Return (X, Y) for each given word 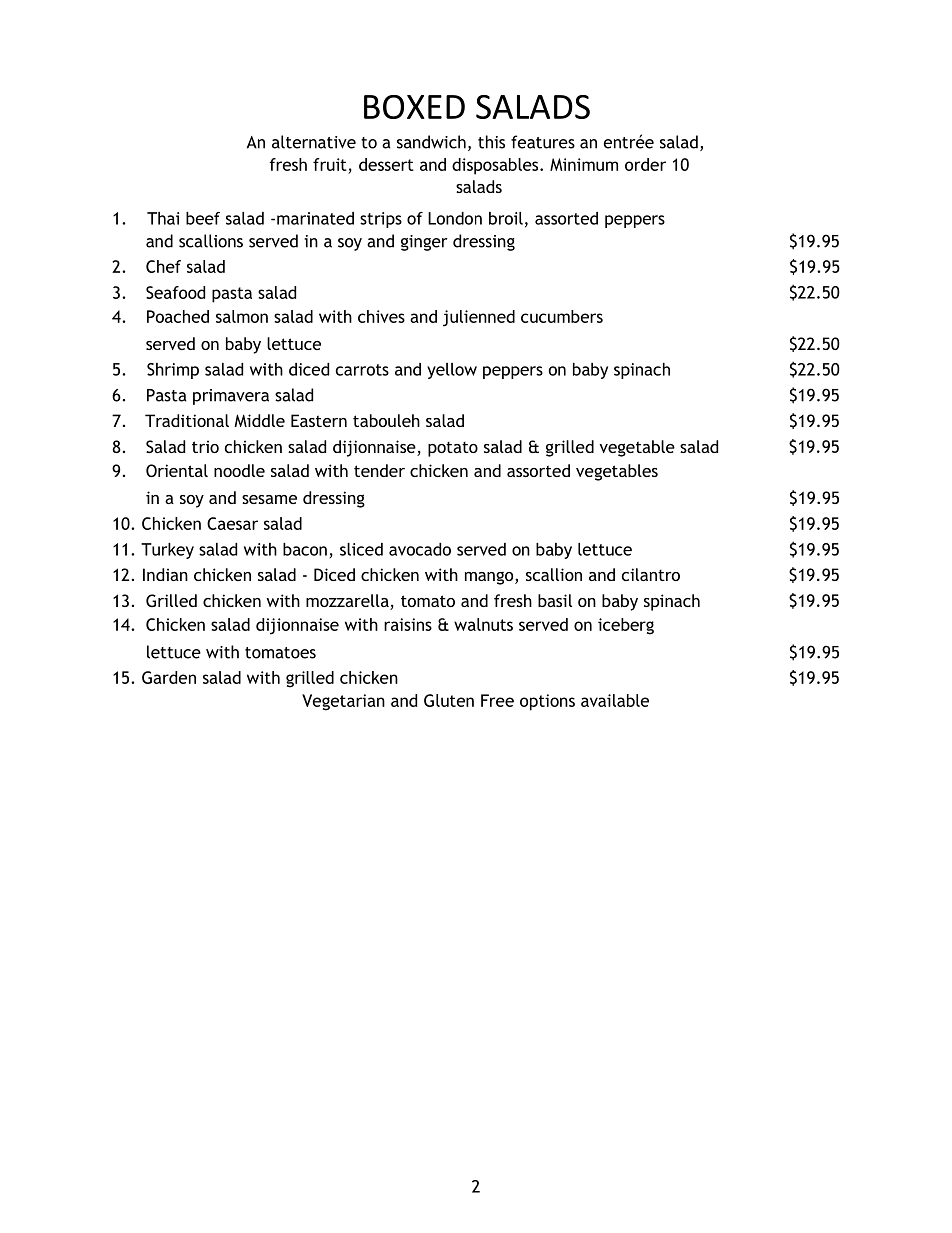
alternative (314, 142)
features (543, 142)
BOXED (414, 107)
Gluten (449, 700)
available (615, 700)
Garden (169, 677)
